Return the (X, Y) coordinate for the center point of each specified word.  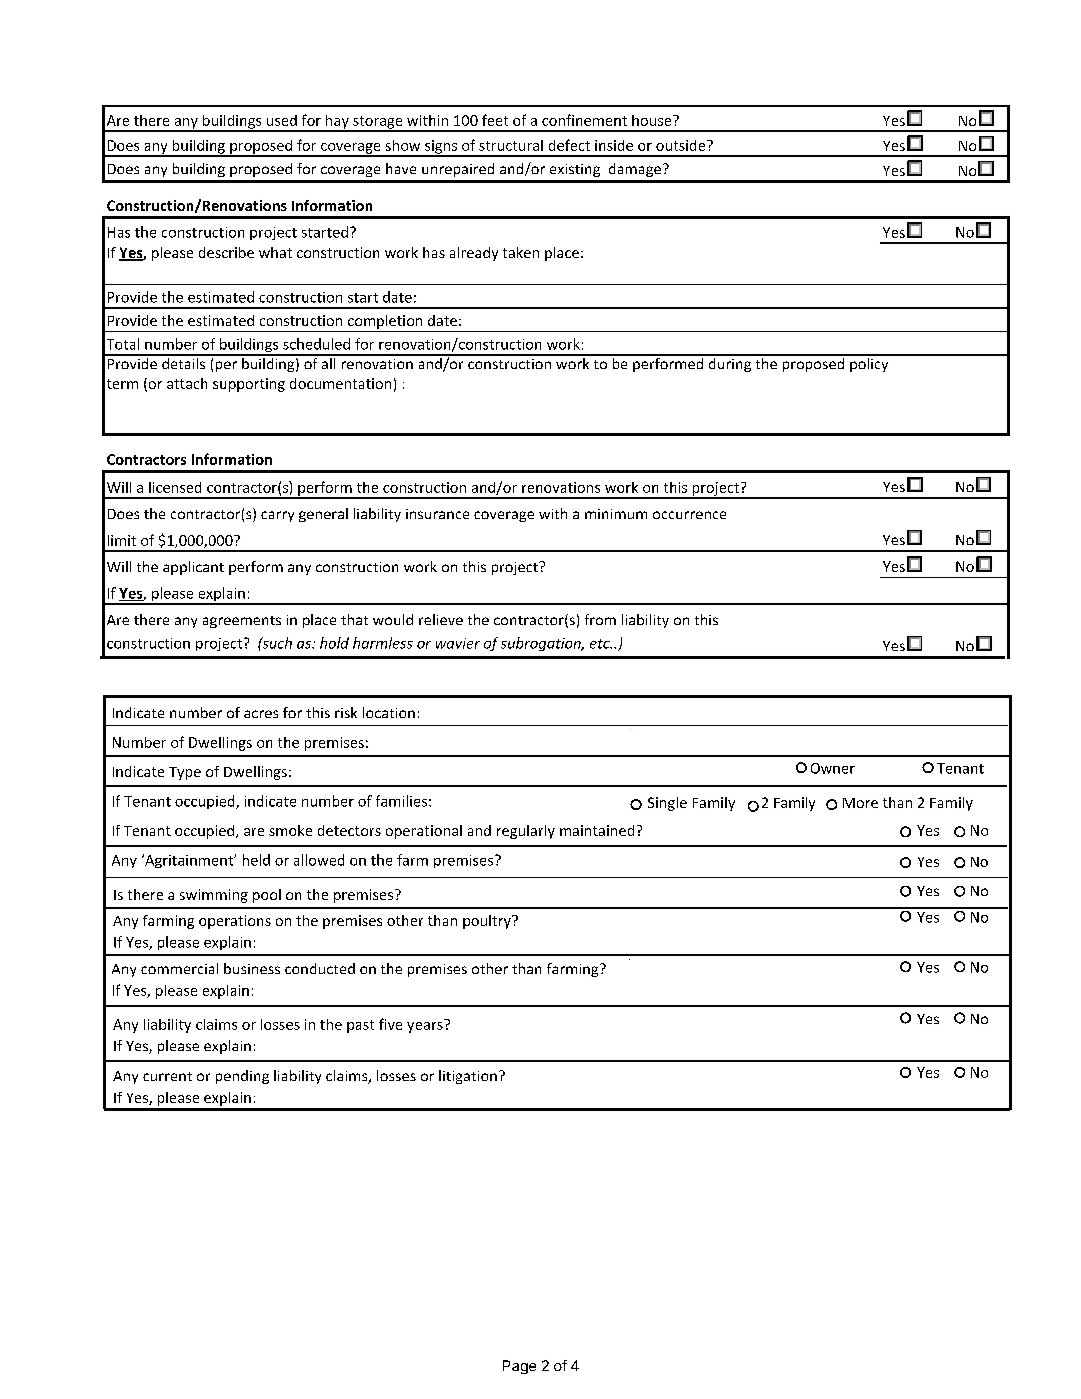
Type (185, 773)
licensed (175, 487)
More (860, 803)
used (282, 120)
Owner (833, 768)
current (167, 1076)
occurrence (689, 515)
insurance (437, 514)
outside (682, 145)
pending (242, 1077)
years (426, 1026)
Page (519, 1367)
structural (511, 145)
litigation (468, 1077)
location (389, 712)
